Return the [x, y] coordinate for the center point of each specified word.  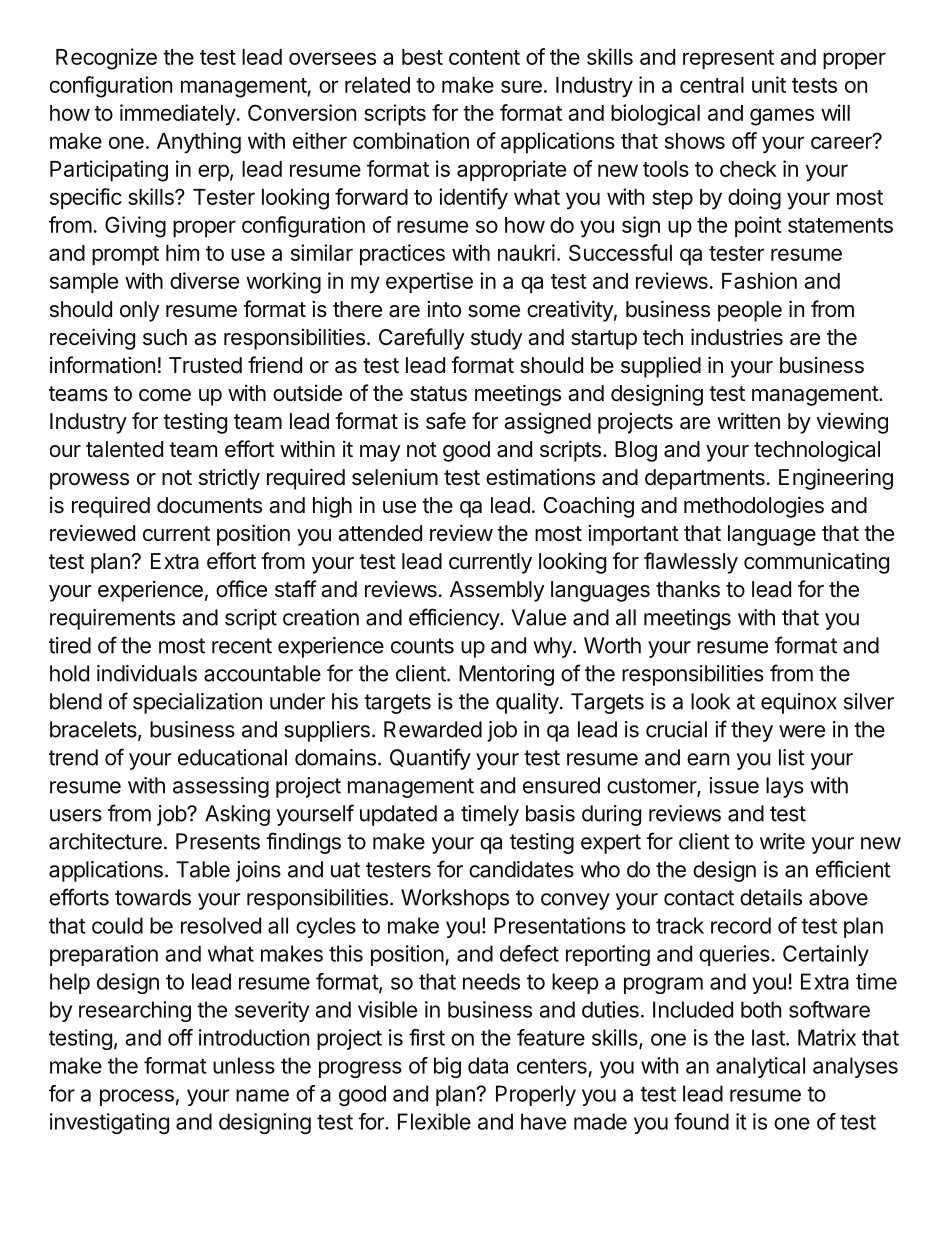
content [484, 57]
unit [769, 84]
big [447, 1067]
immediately [178, 115]
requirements [112, 619]
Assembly [497, 591]
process [137, 1097]
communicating [816, 563]
